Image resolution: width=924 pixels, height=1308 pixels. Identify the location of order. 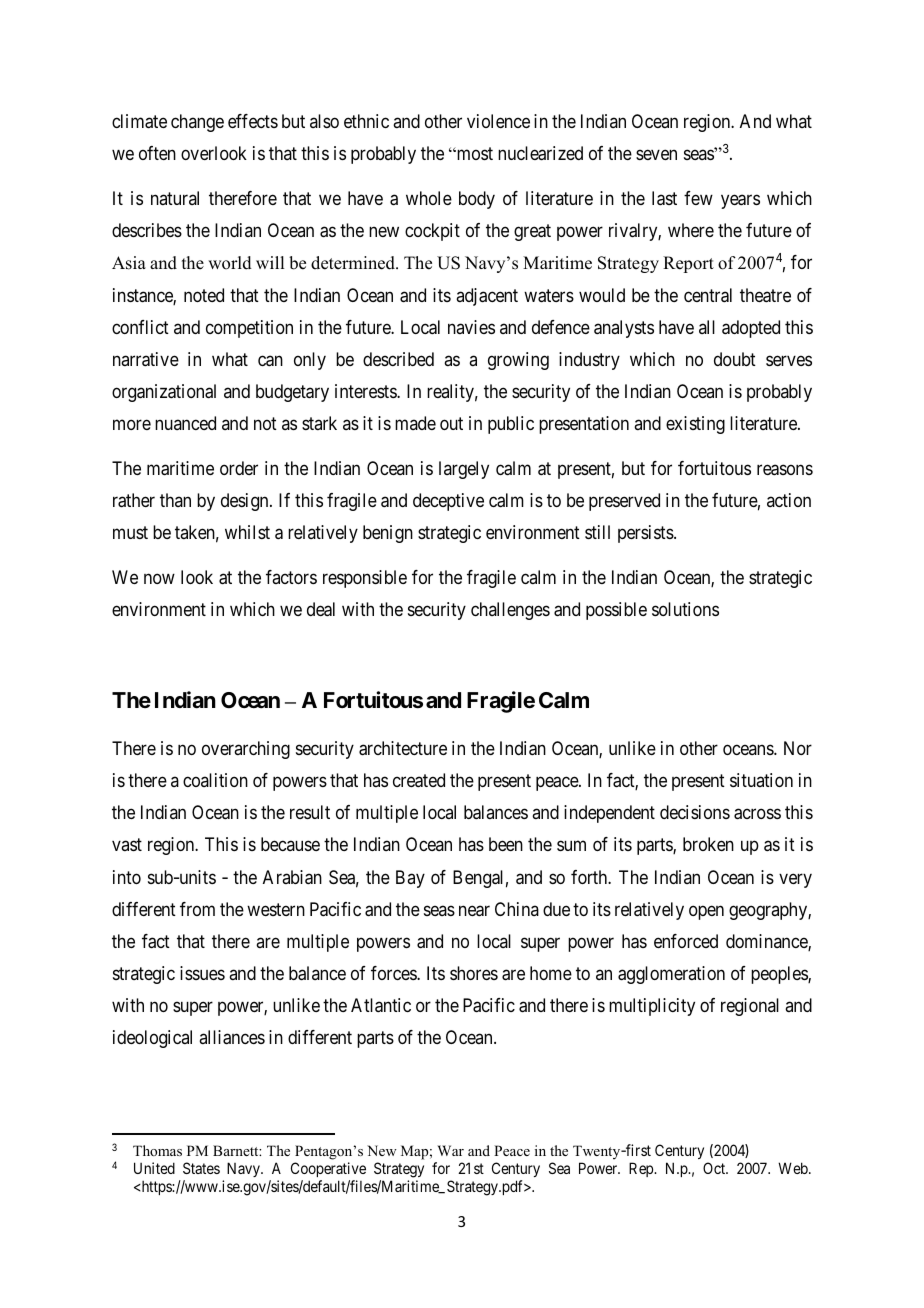
(239, 468).
